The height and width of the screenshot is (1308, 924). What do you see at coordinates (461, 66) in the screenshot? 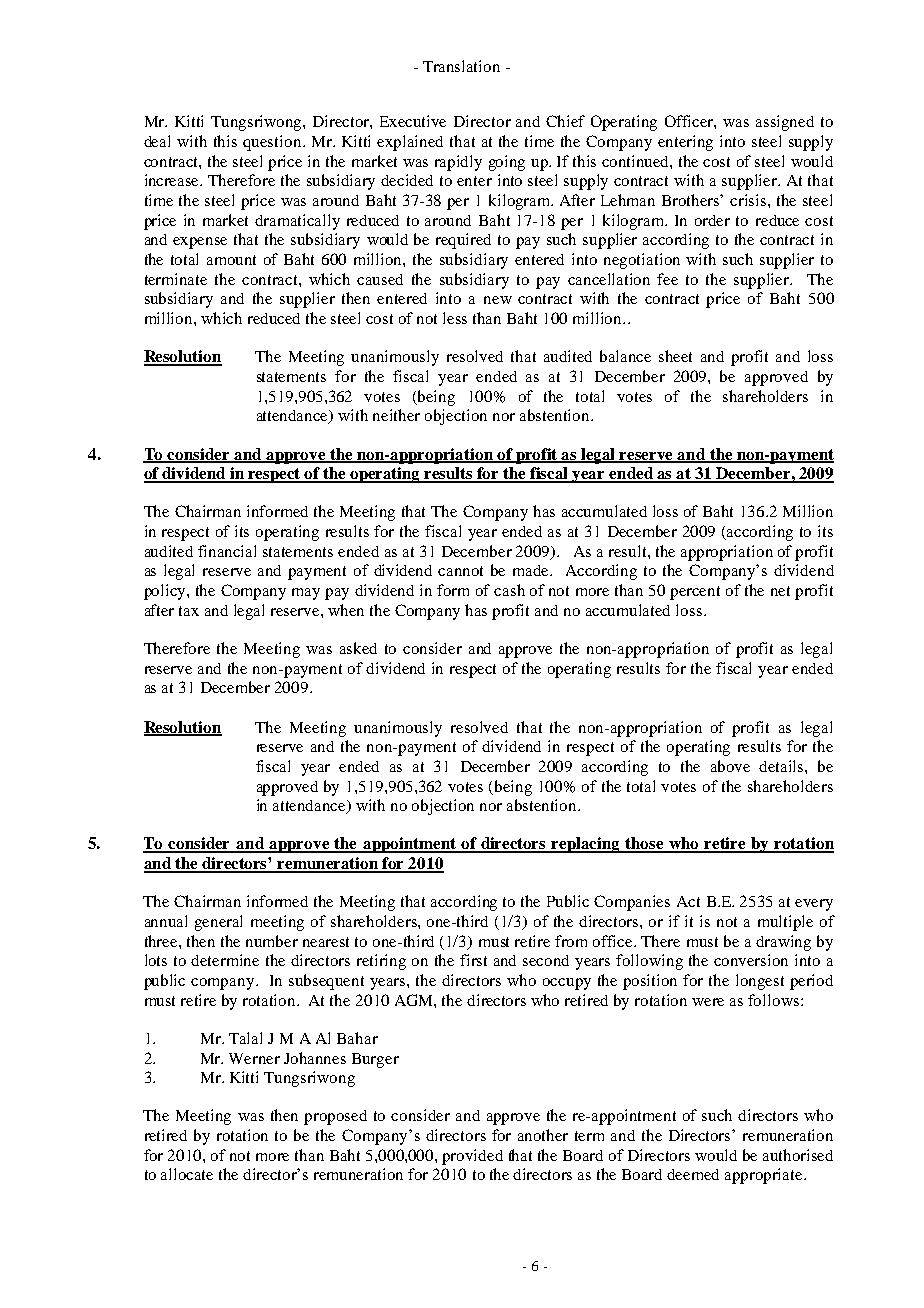
I see `Translation` at bounding box center [461, 66].
